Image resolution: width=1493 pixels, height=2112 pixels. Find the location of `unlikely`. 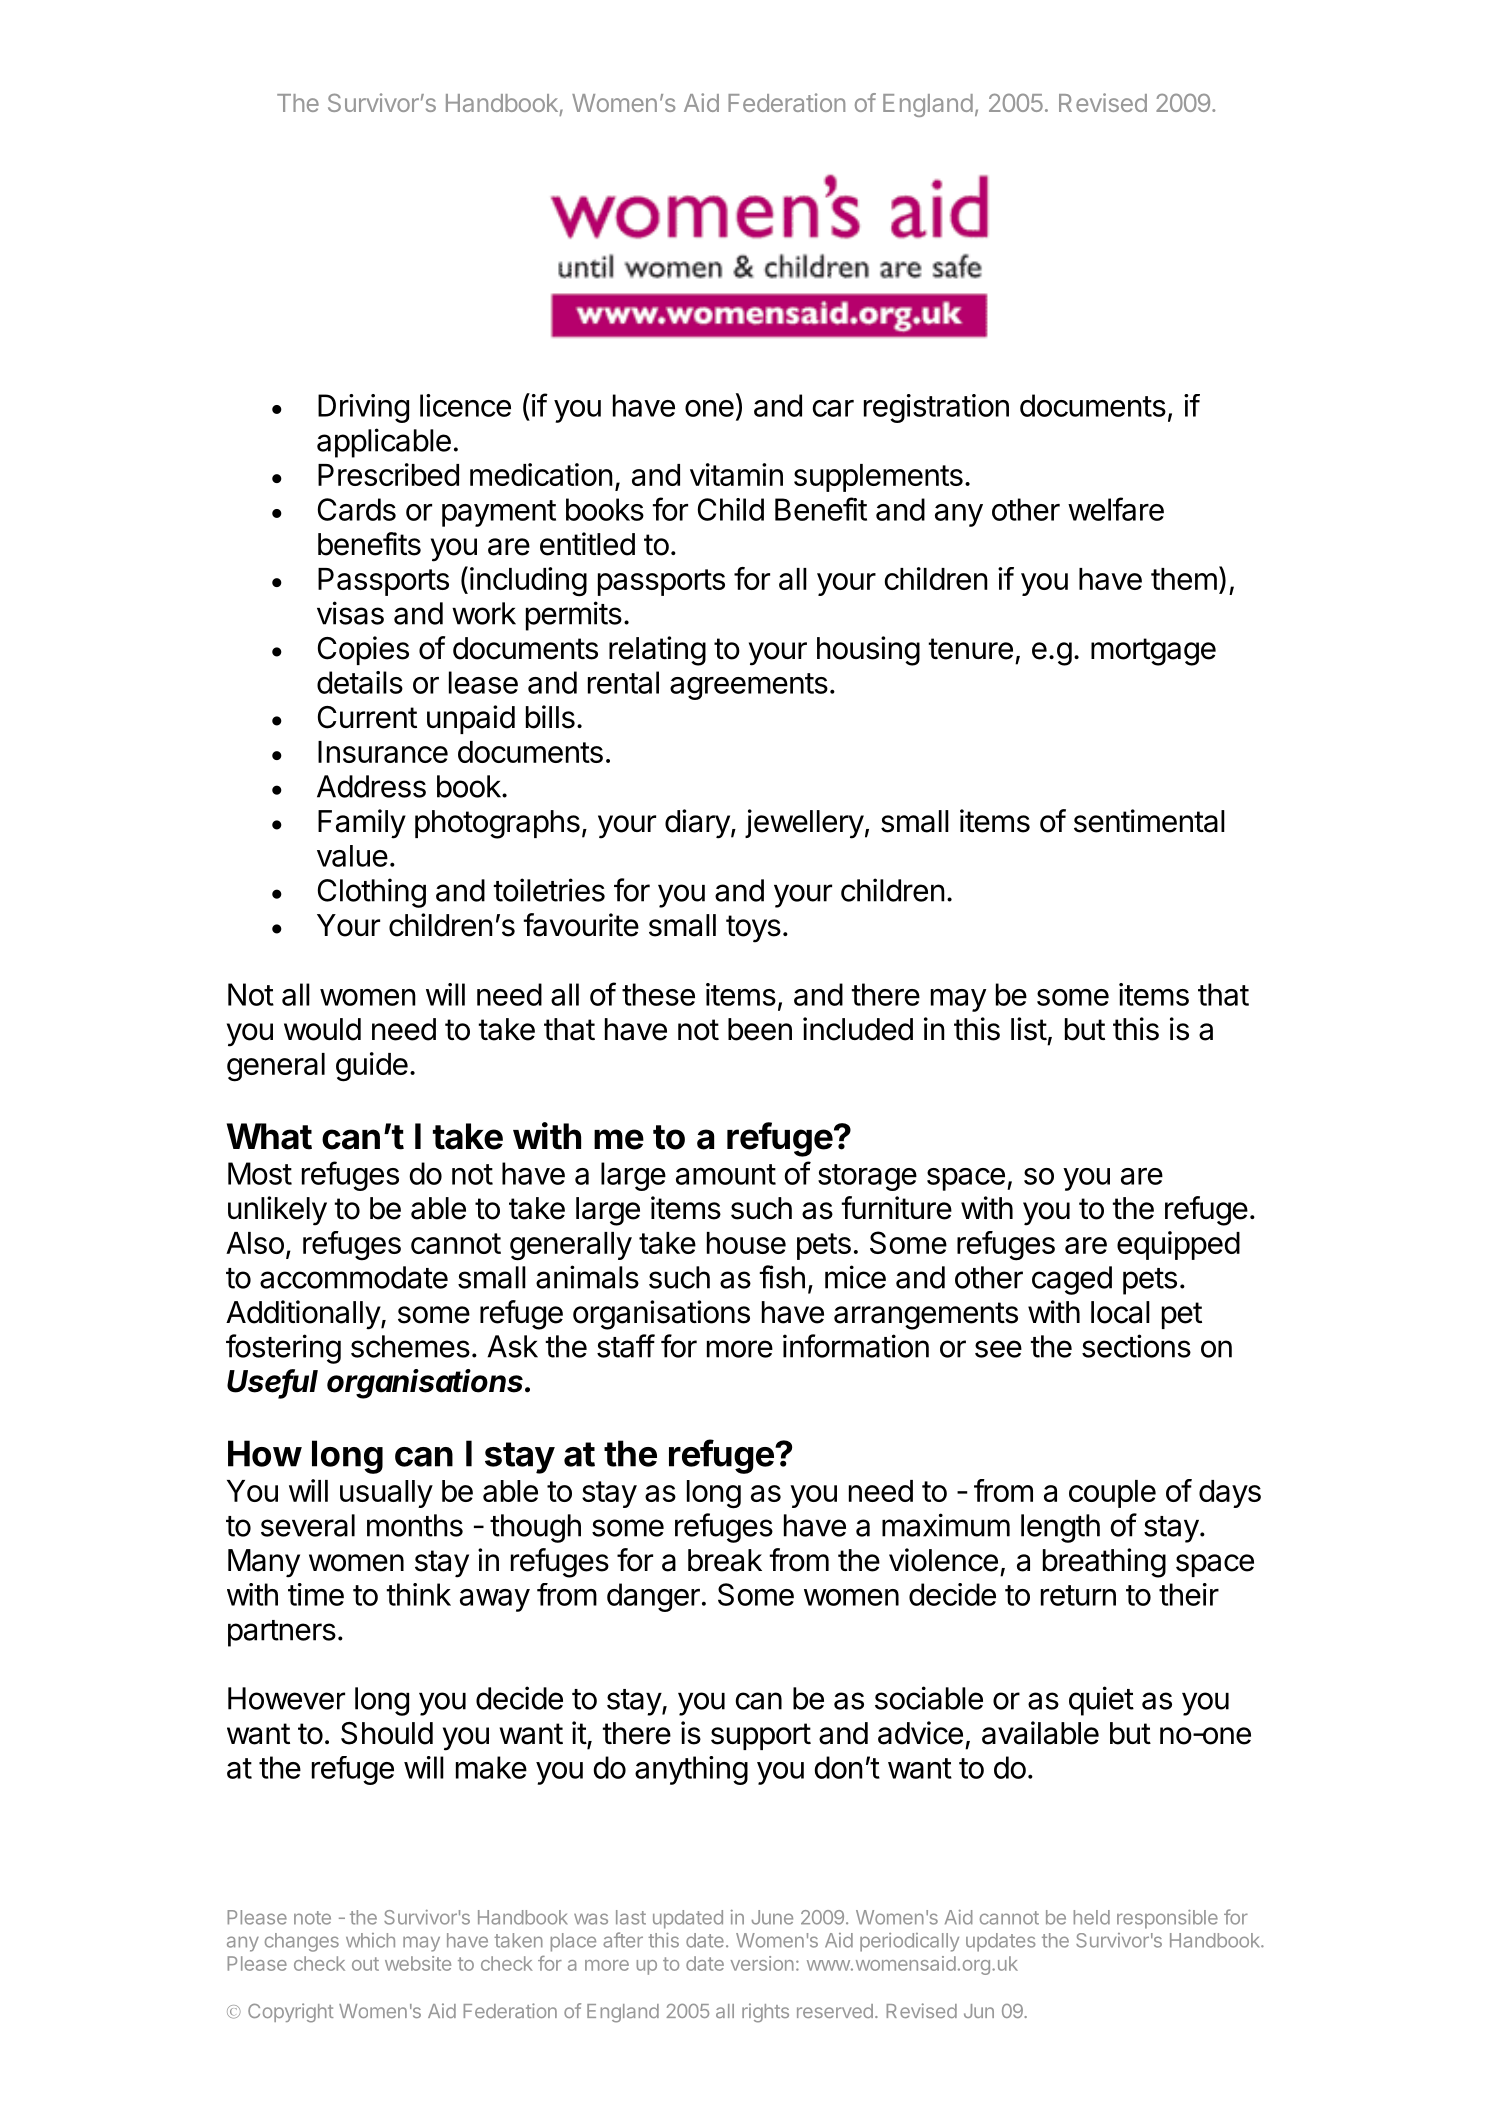

unlikely is located at coordinates (277, 1211).
